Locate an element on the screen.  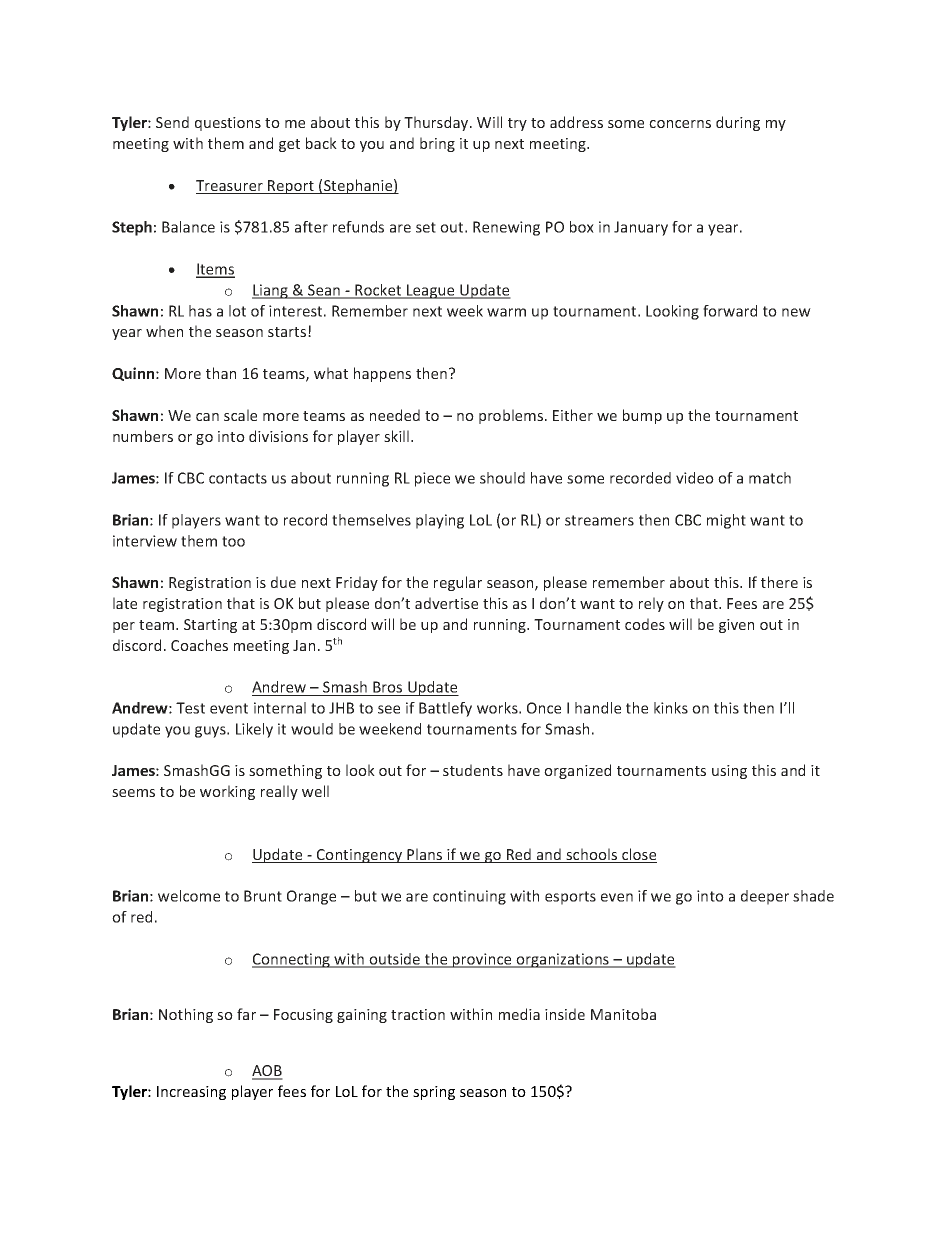
bring is located at coordinates (437, 144).
